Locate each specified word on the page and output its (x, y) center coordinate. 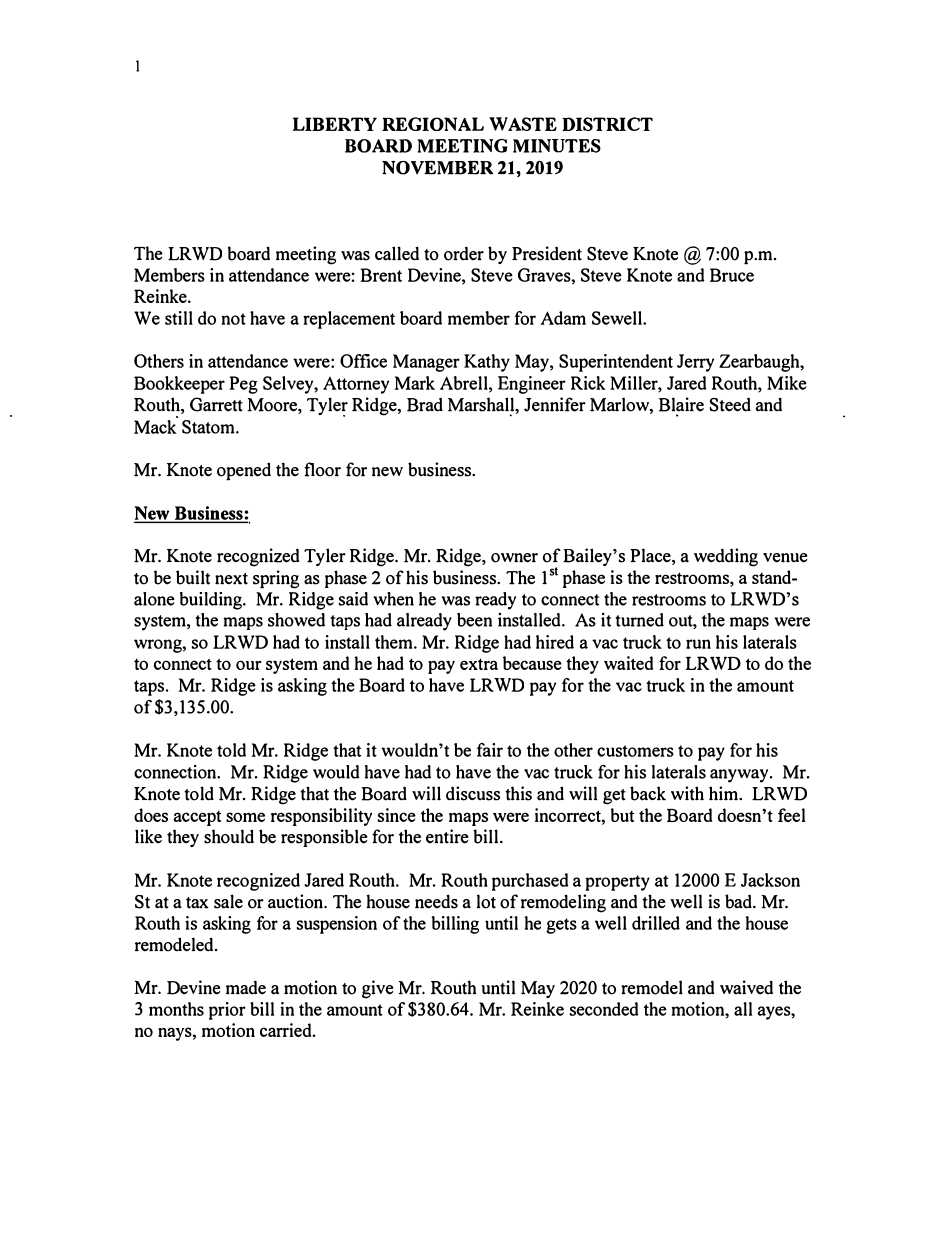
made (246, 987)
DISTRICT (607, 124)
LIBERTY (335, 124)
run (698, 644)
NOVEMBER (437, 168)
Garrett (216, 404)
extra (479, 664)
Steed (730, 405)
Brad (425, 405)
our (249, 665)
